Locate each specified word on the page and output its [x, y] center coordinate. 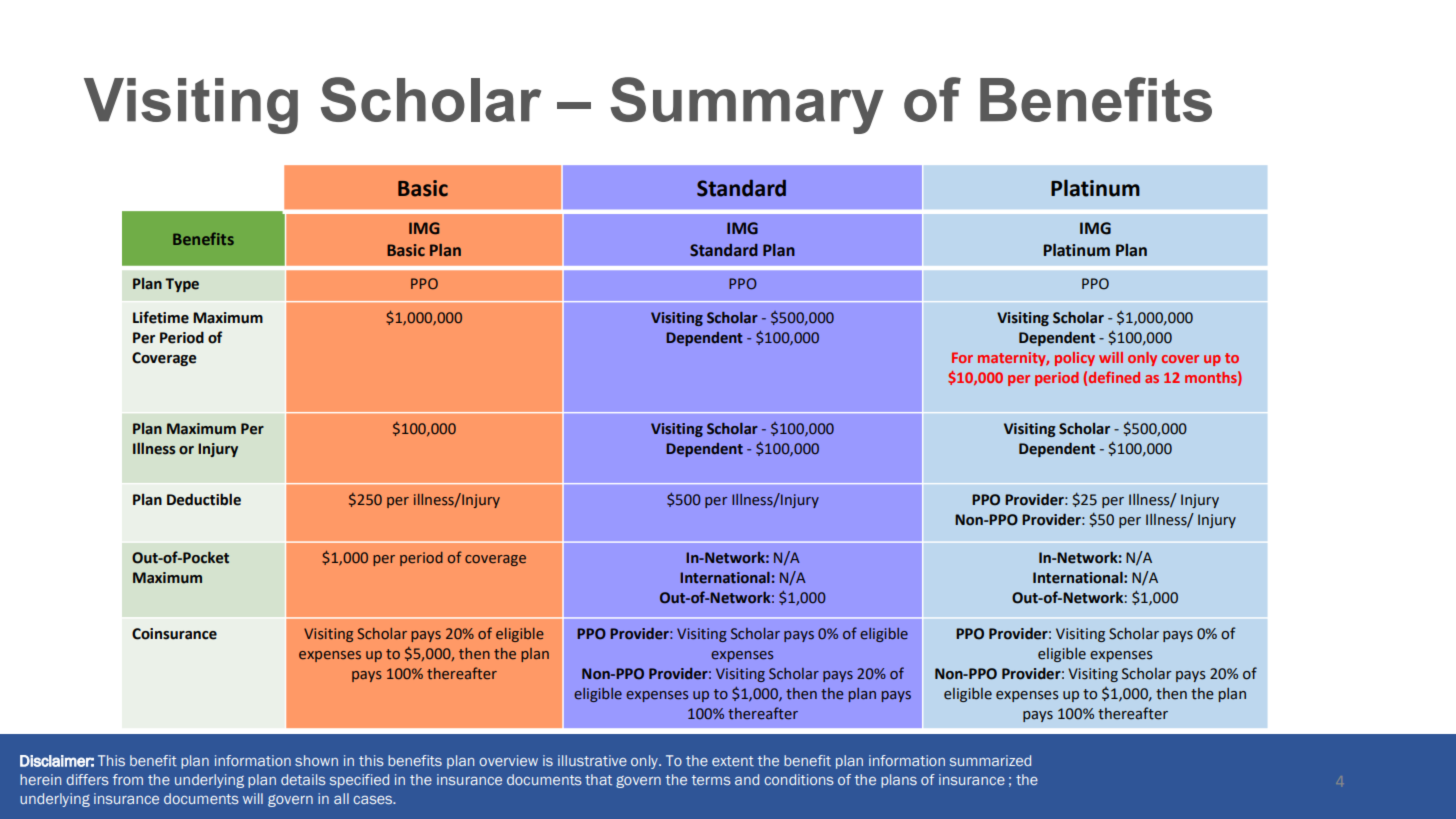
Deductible [204, 499]
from [128, 779]
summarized [990, 760]
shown [316, 760]
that [598, 779]
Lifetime [161, 317]
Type [182, 285]
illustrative [592, 760]
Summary [747, 105]
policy [1075, 359]
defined [1114, 377]
